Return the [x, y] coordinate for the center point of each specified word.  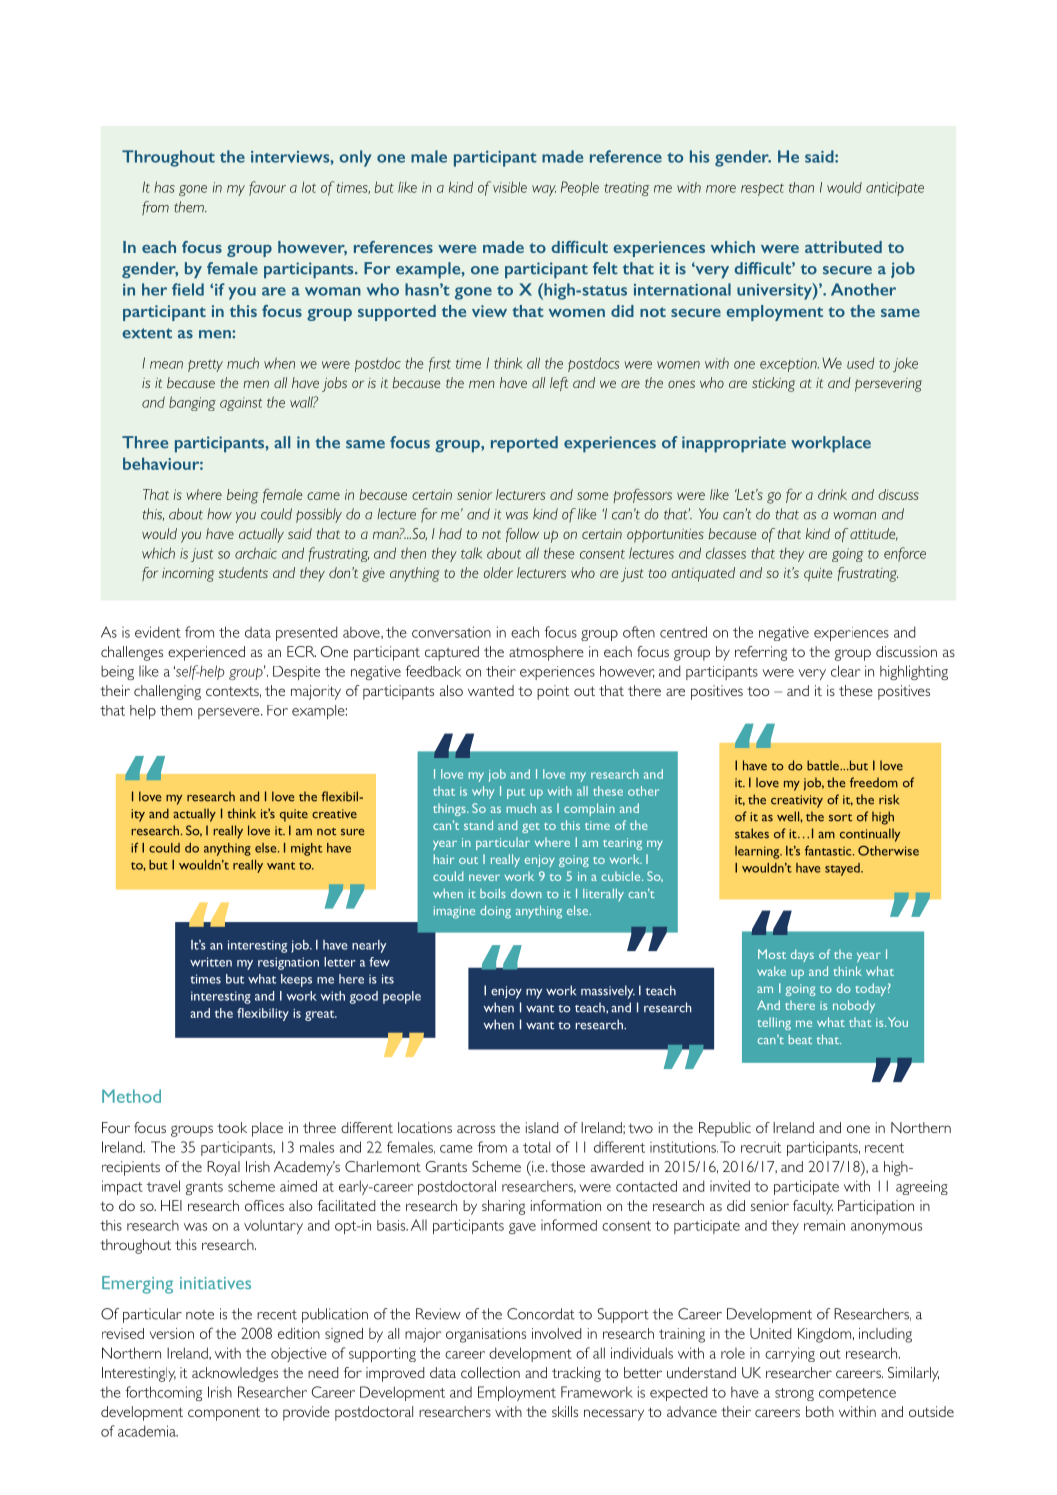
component [224, 1414]
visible [510, 187]
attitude [874, 534]
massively [608, 992]
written [211, 962]
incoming [188, 575]
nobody [854, 1006]
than [801, 187]
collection [490, 1372]
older [498, 572]
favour [267, 188]
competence [857, 1394]
